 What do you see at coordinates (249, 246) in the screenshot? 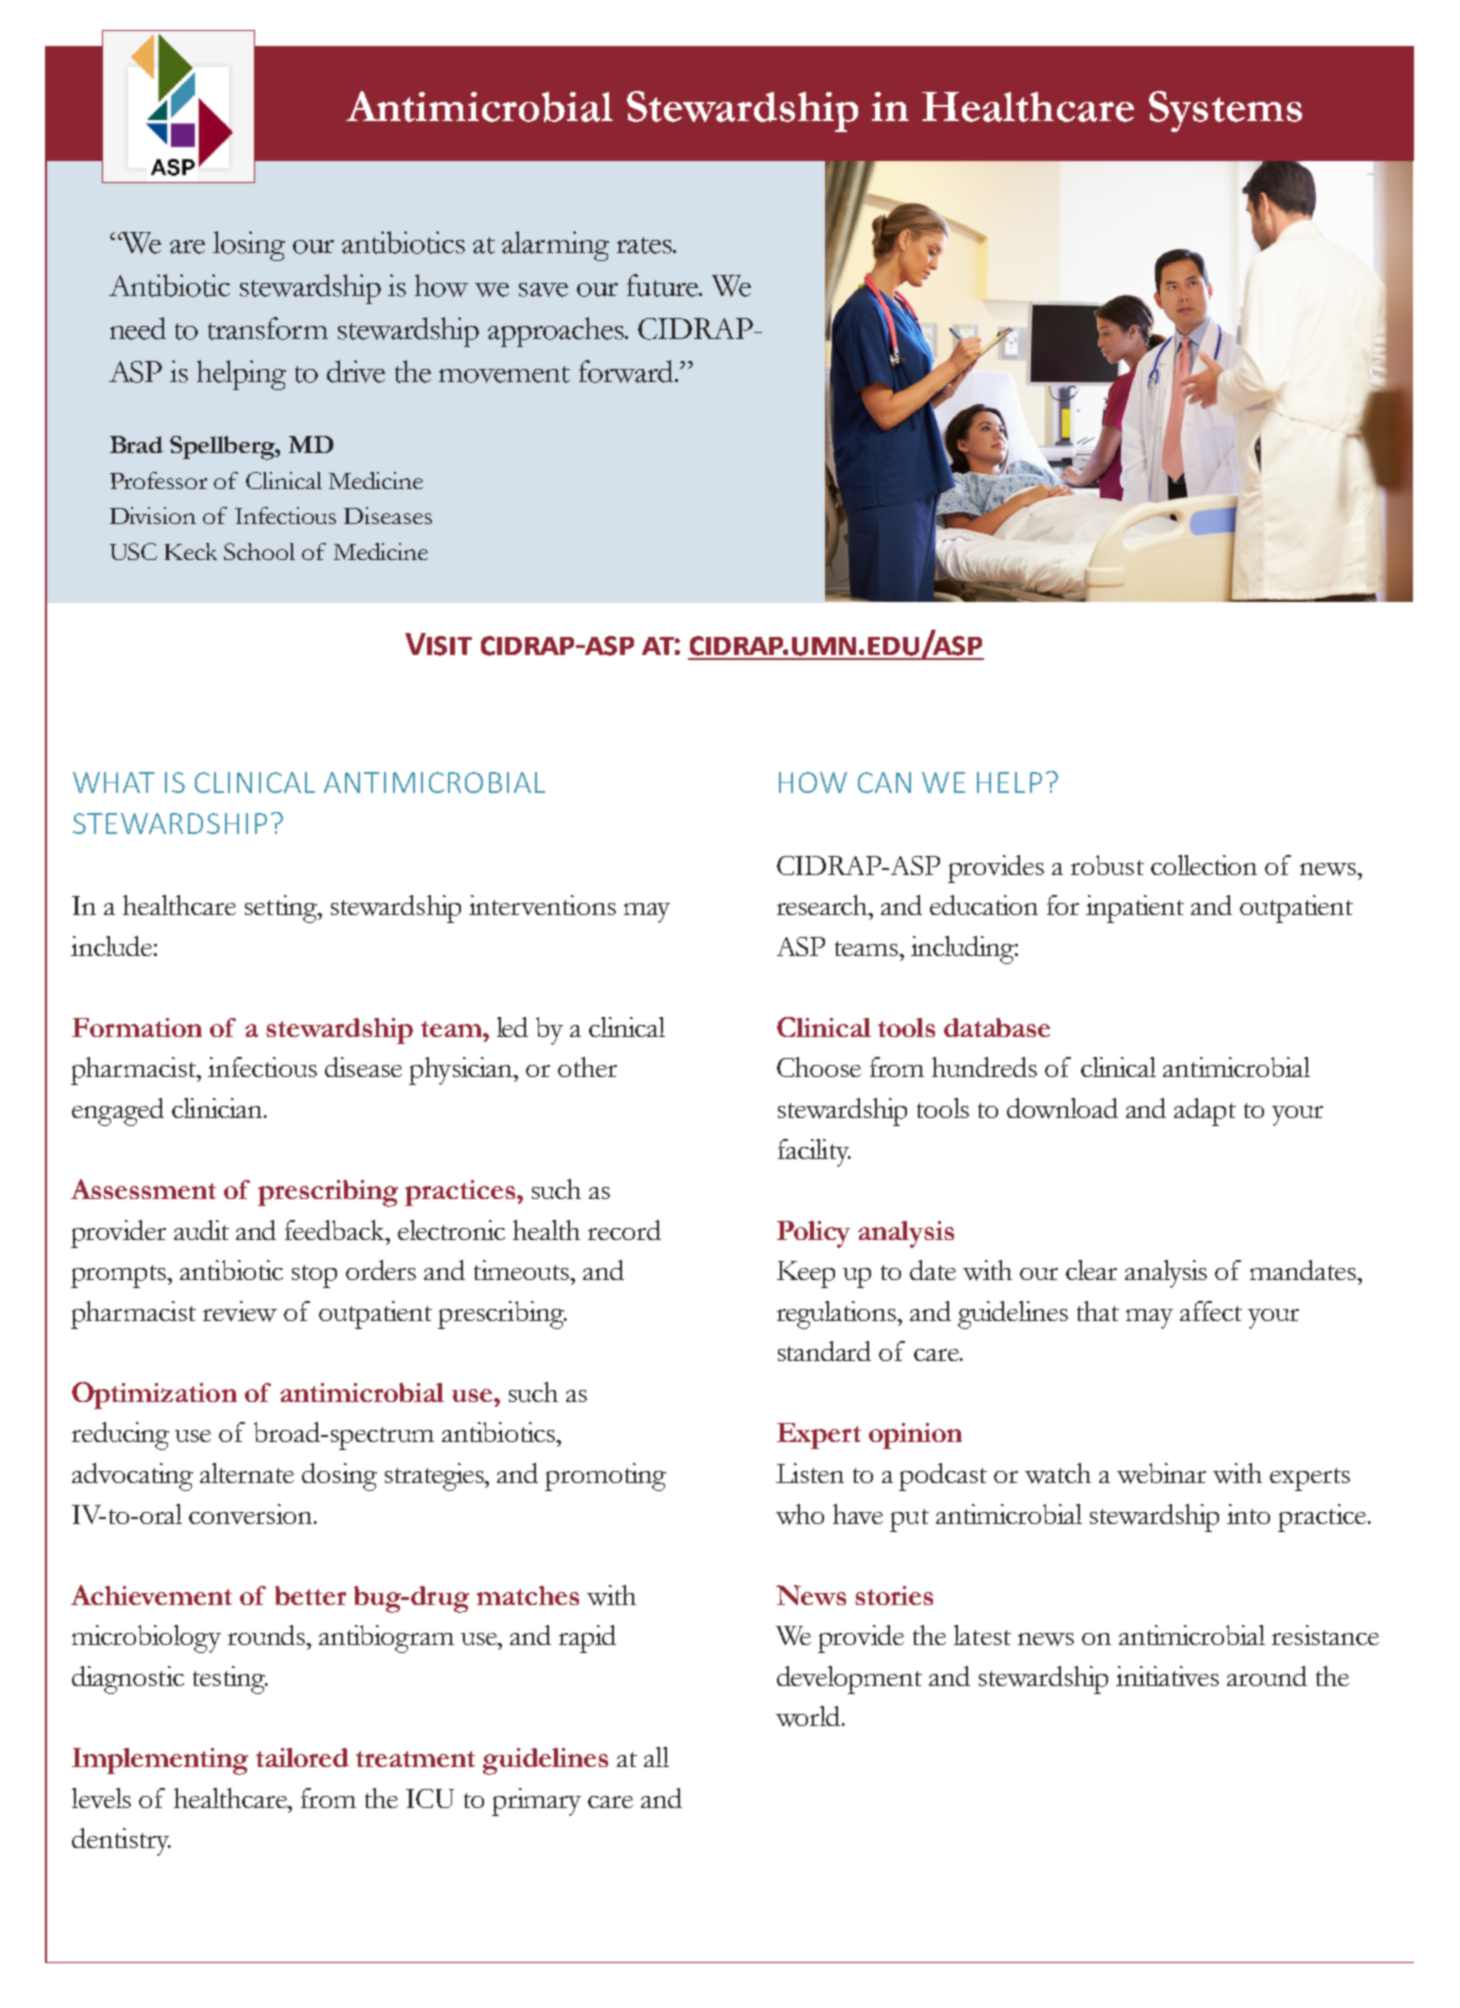
I see `losing` at bounding box center [249, 246].
